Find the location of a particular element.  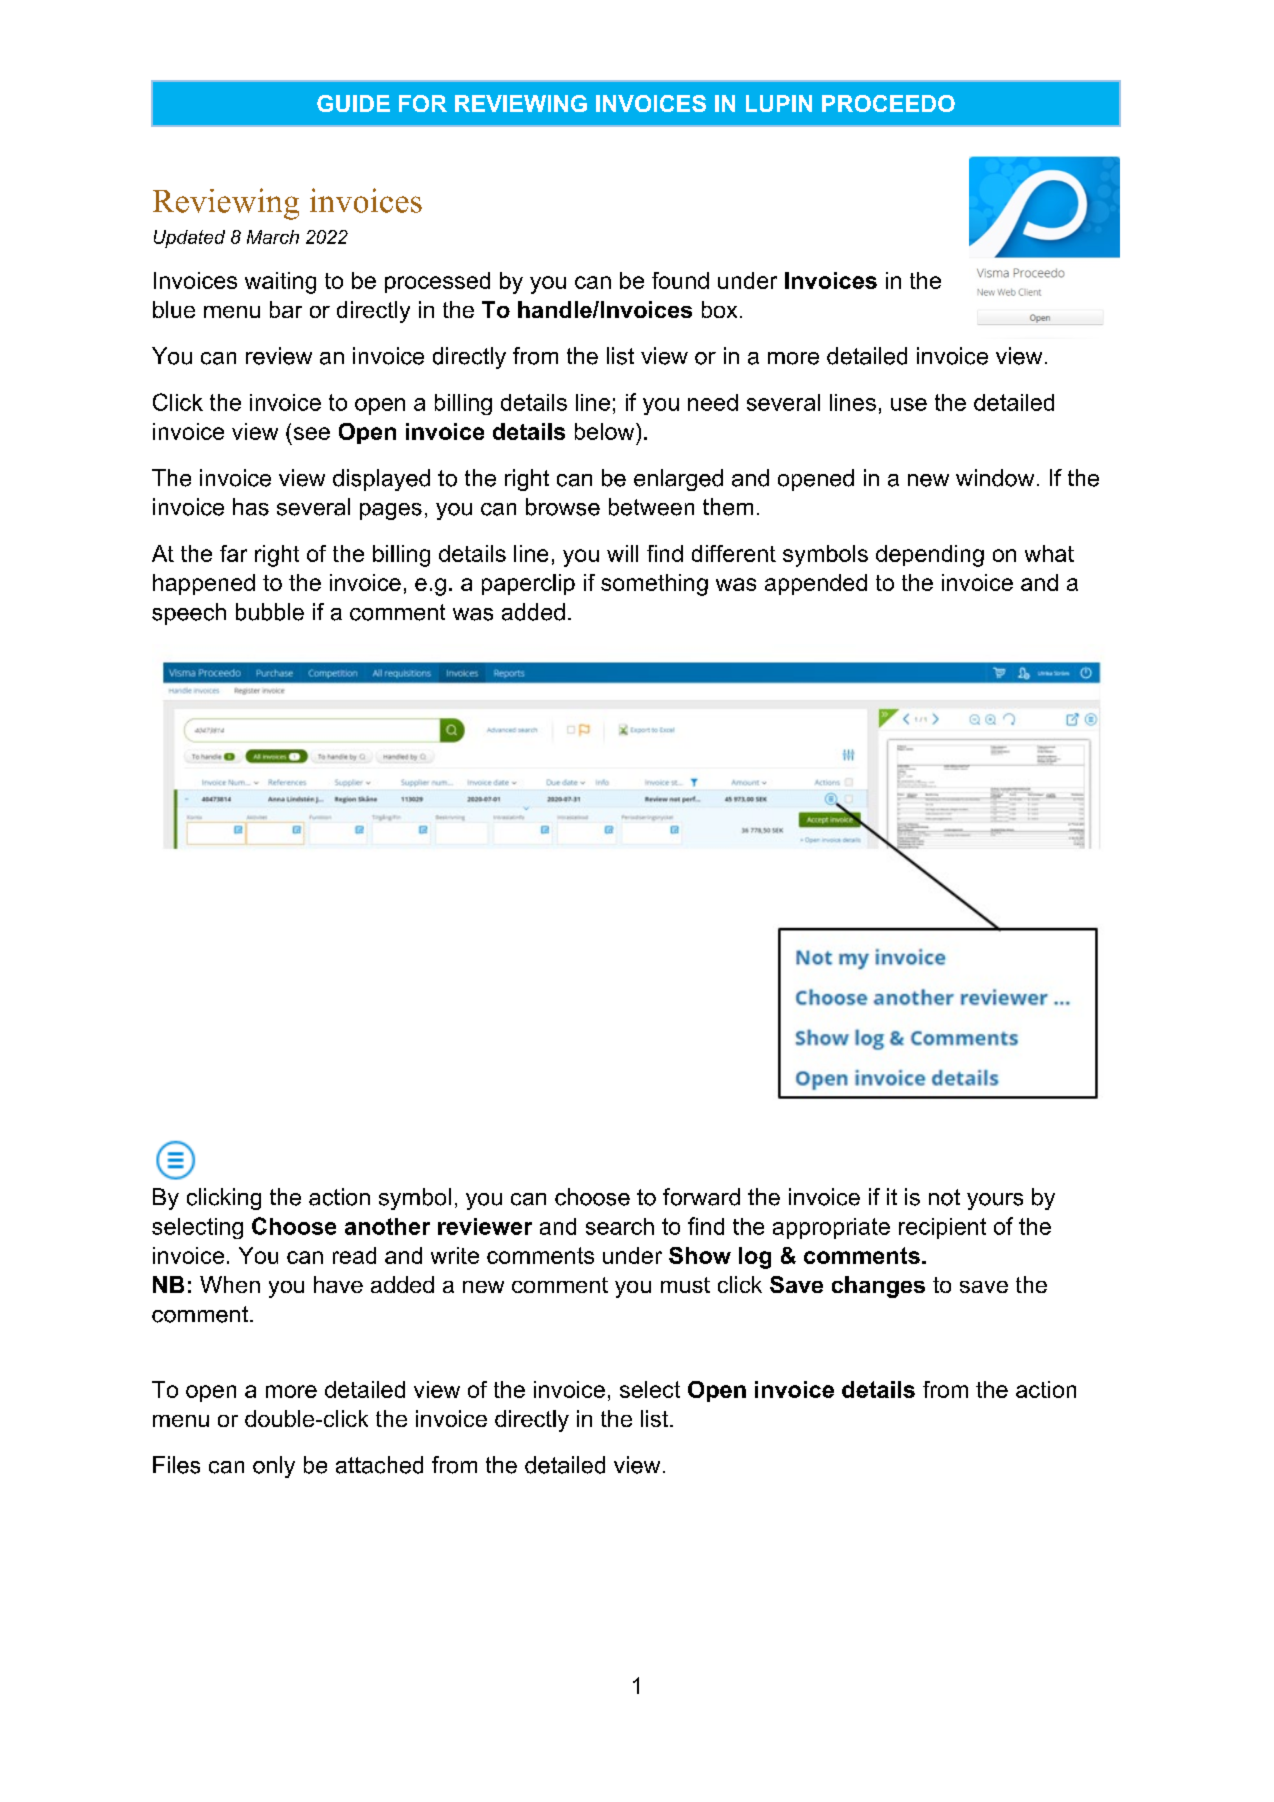

appended is located at coordinates (816, 584).
